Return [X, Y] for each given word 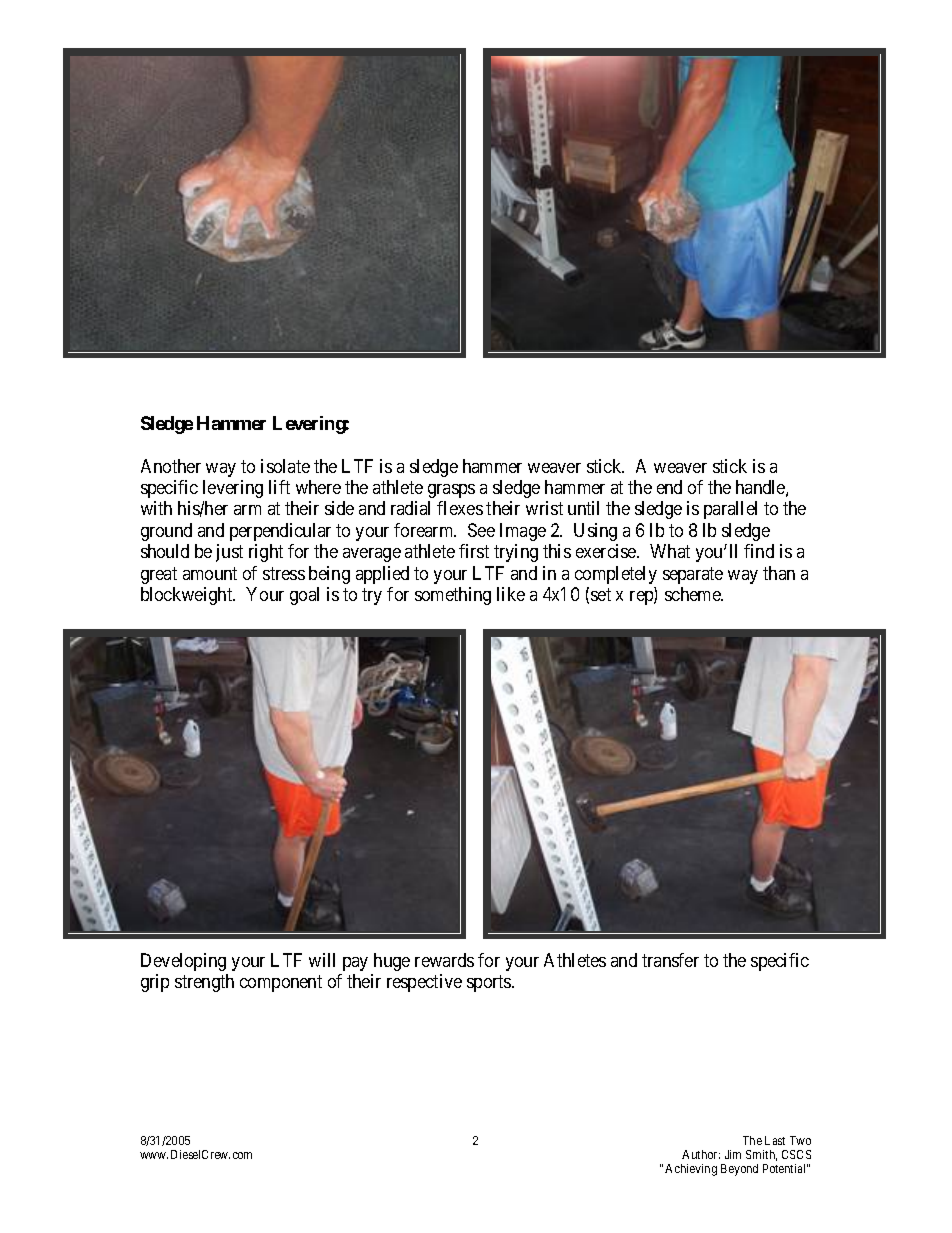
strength [204, 983]
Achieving [691, 1170]
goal [304, 596]
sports [490, 983]
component [281, 983]
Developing [183, 962]
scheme [694, 594]
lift [279, 487]
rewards [444, 960]
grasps [451, 491]
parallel [730, 510]
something [453, 596]
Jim [733, 1154]
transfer [670, 960]
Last [775, 1140]
